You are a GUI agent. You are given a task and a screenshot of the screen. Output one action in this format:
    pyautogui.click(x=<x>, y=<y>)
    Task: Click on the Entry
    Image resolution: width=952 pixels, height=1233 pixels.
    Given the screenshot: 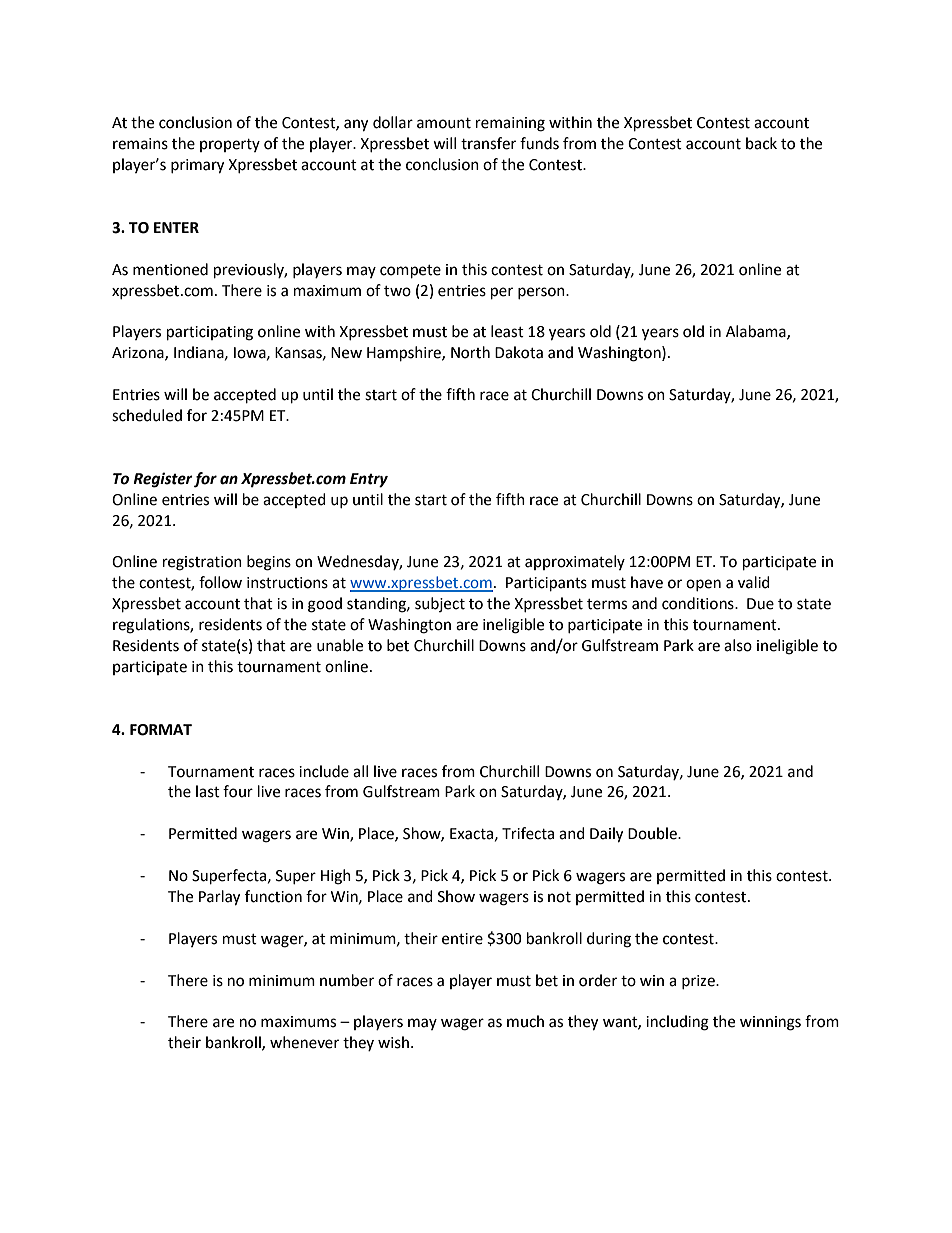 What is the action you would take?
    pyautogui.click(x=369, y=480)
